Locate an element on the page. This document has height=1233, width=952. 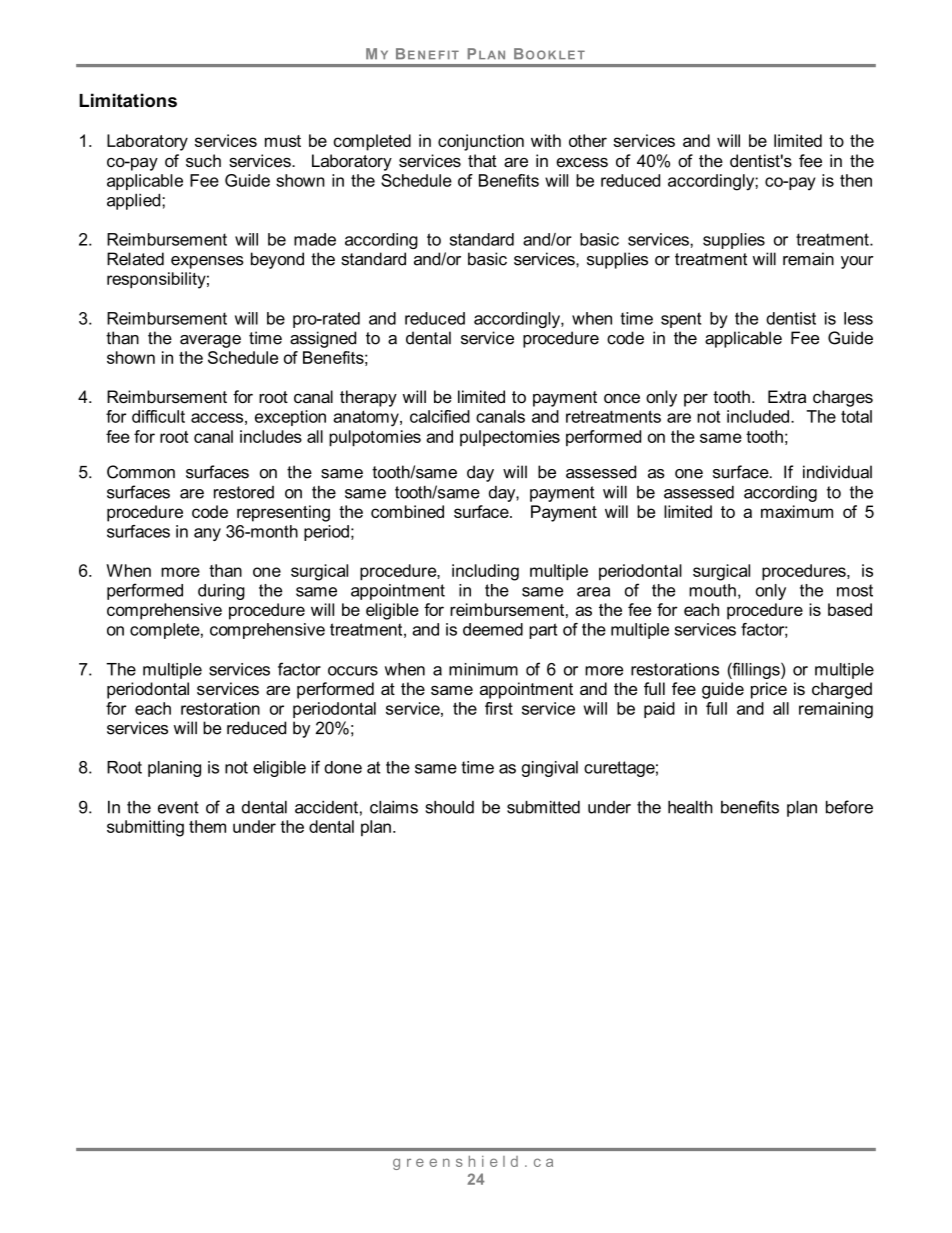
individual is located at coordinates (837, 472).
